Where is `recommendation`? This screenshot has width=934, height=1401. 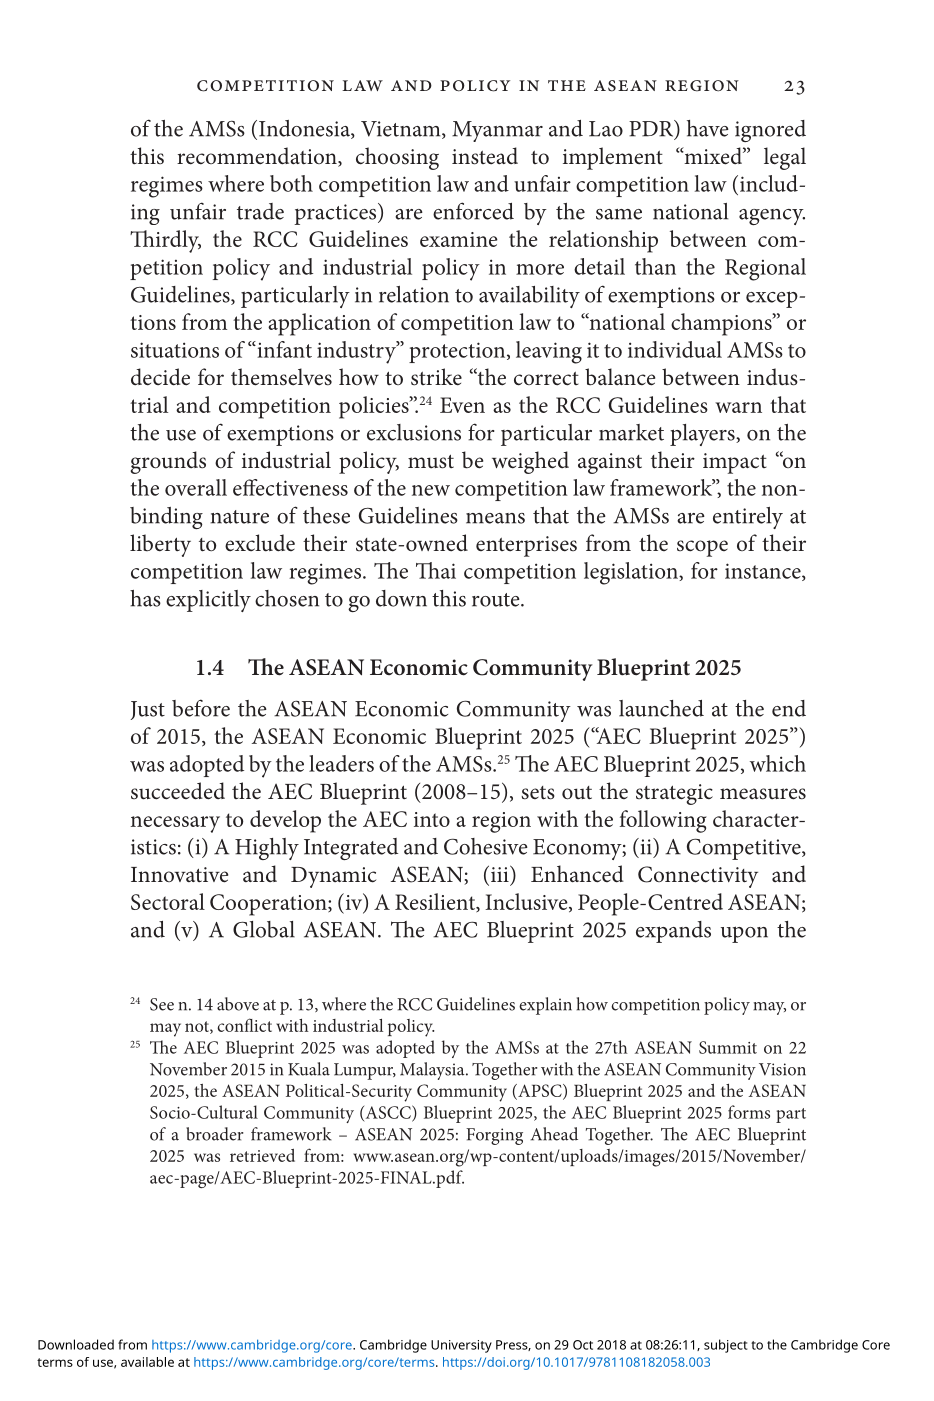
recommendation is located at coordinates (258, 157).
